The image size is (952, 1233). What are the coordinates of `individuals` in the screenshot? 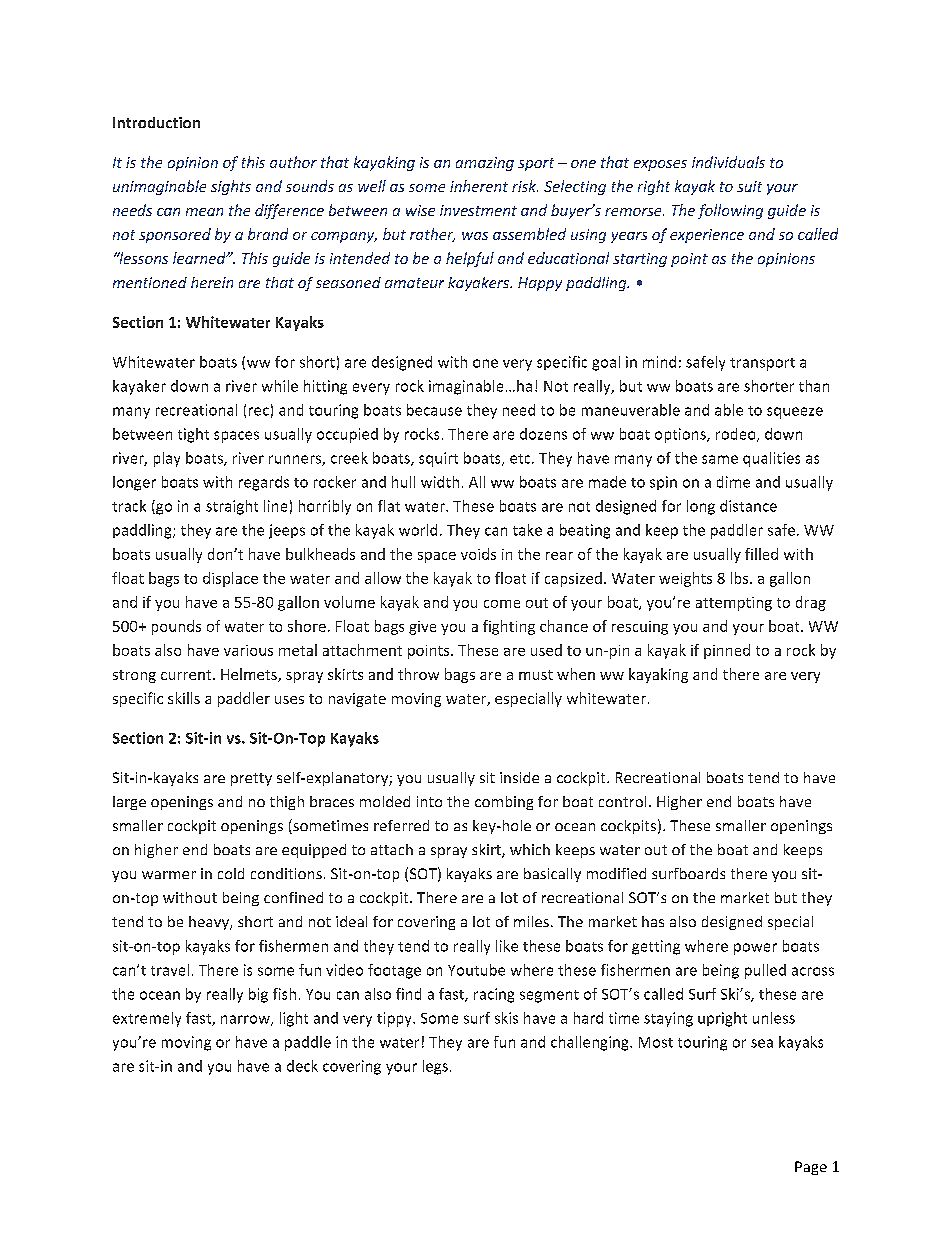 It's located at (728, 162).
